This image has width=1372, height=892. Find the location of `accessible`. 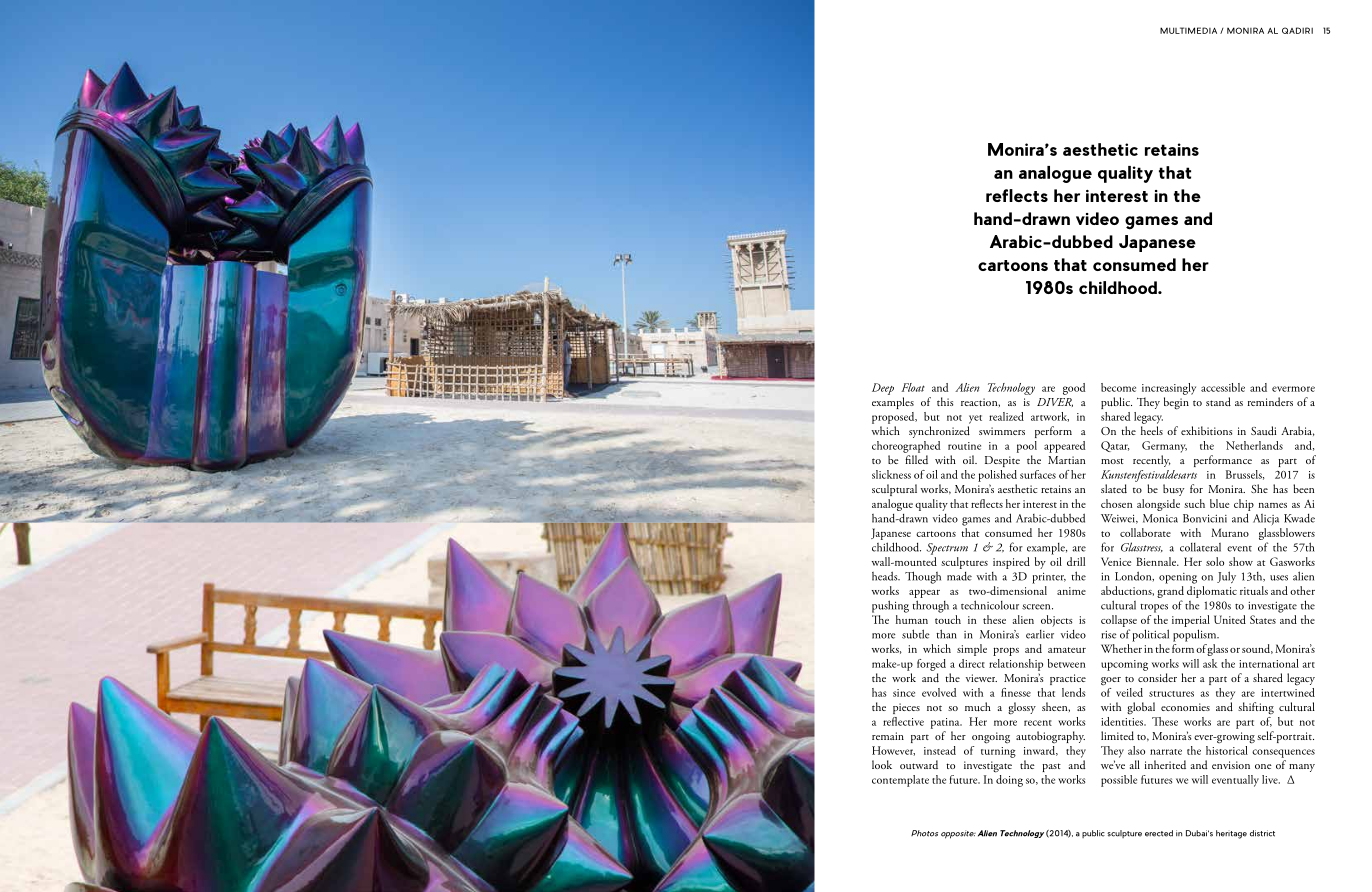

accessible is located at coordinates (1223, 387).
